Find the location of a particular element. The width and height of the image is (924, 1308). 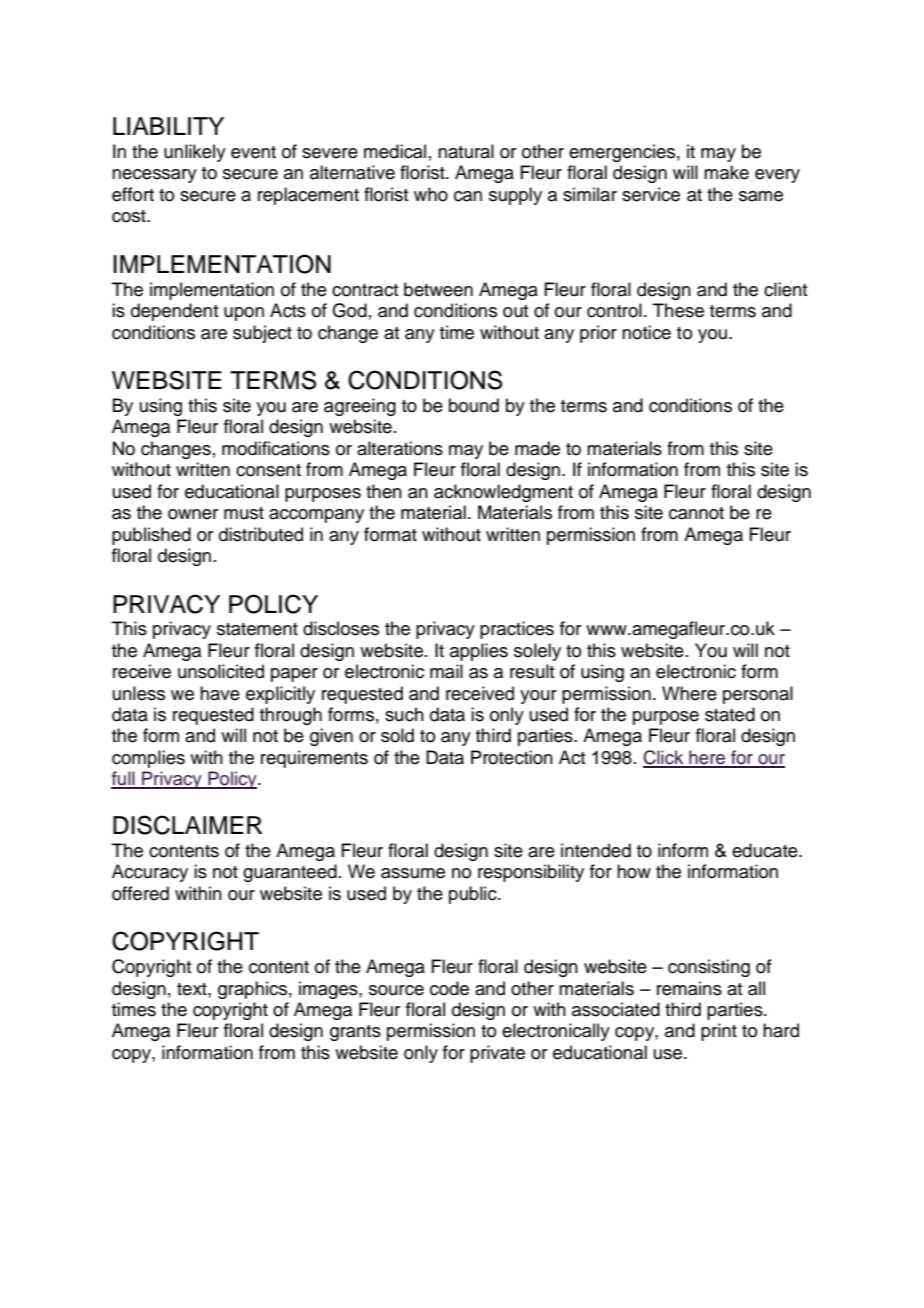

text is located at coordinates (193, 989).
